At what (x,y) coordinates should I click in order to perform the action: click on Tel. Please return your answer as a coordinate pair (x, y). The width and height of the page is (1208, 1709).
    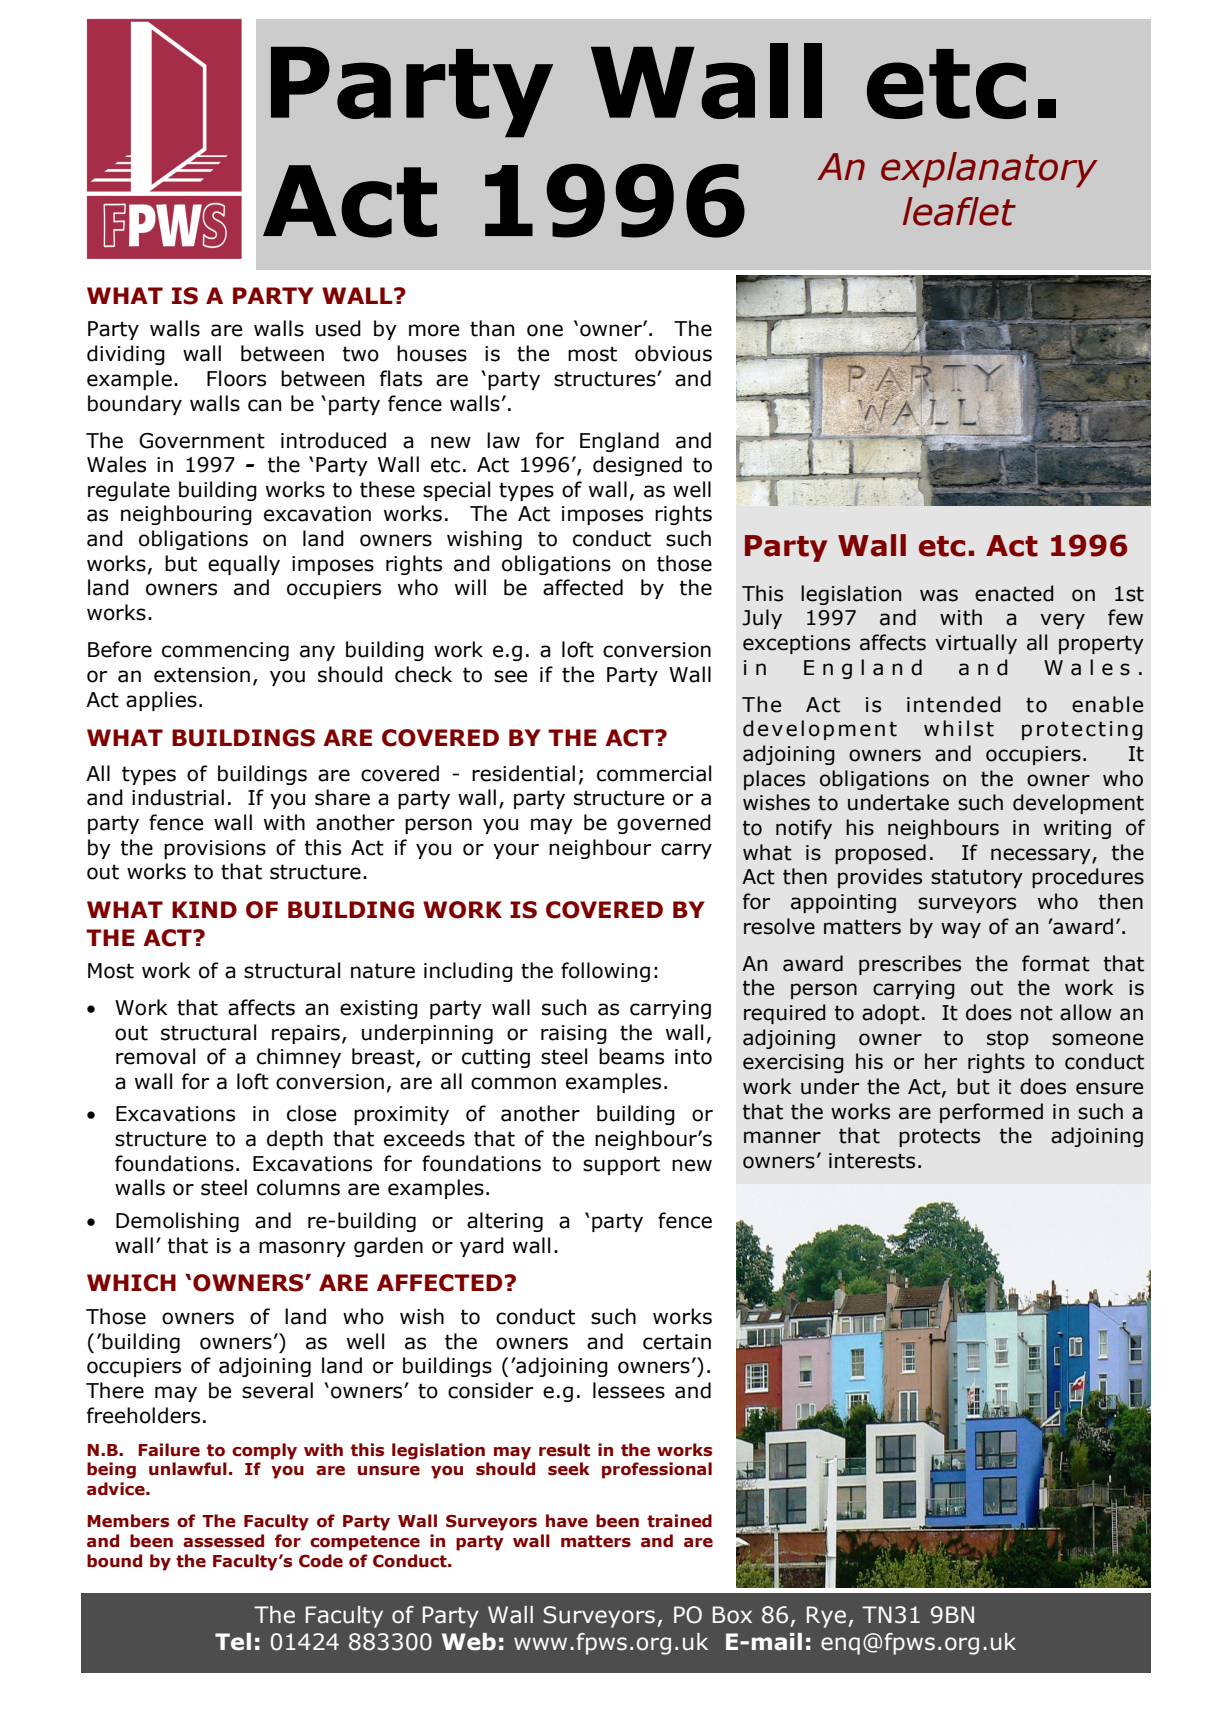
    Looking at the image, I should click on (233, 1642).
